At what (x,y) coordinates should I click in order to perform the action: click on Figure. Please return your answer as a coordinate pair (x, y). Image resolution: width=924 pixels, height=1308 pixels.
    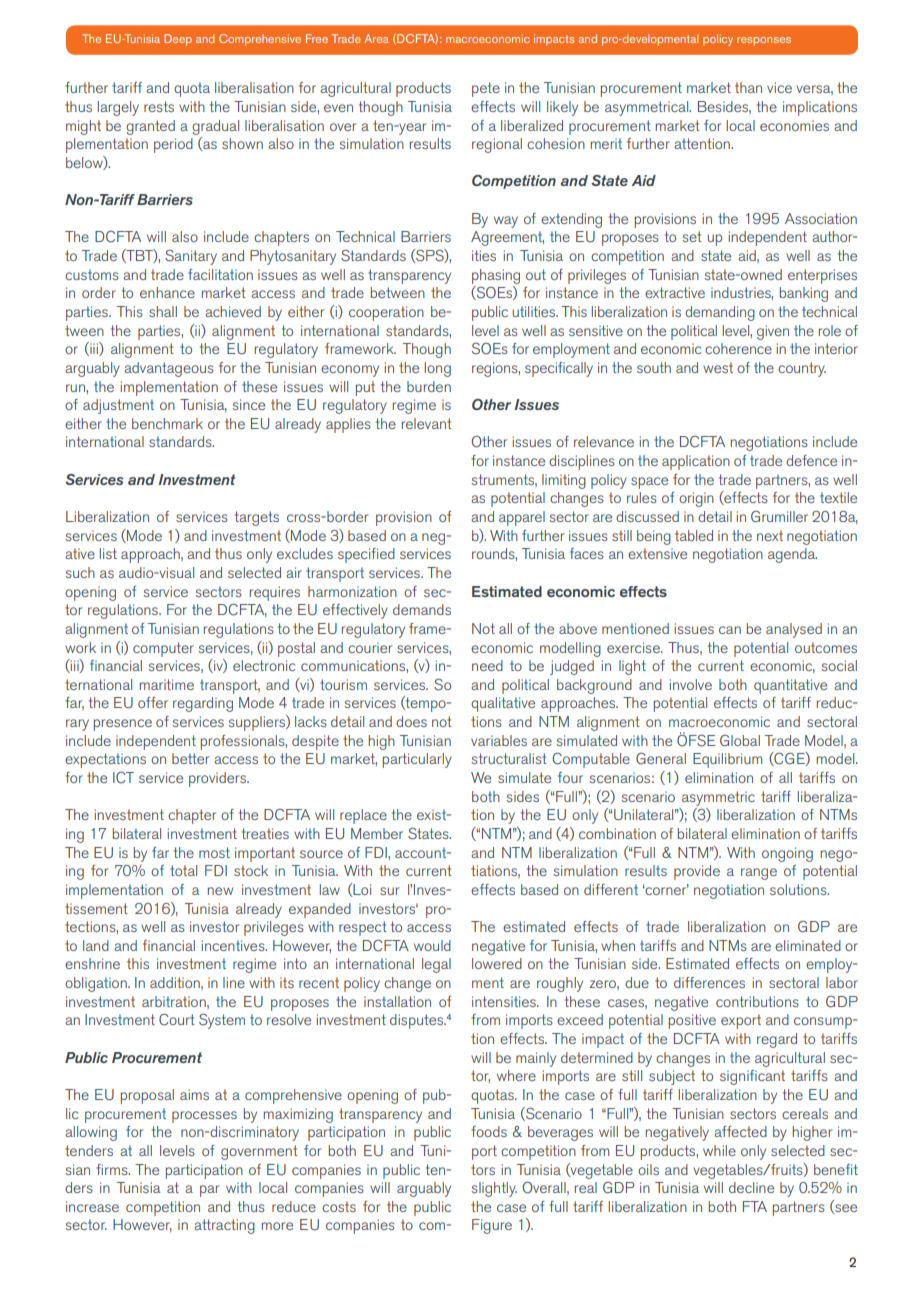
    Looking at the image, I should click on (492, 1226).
